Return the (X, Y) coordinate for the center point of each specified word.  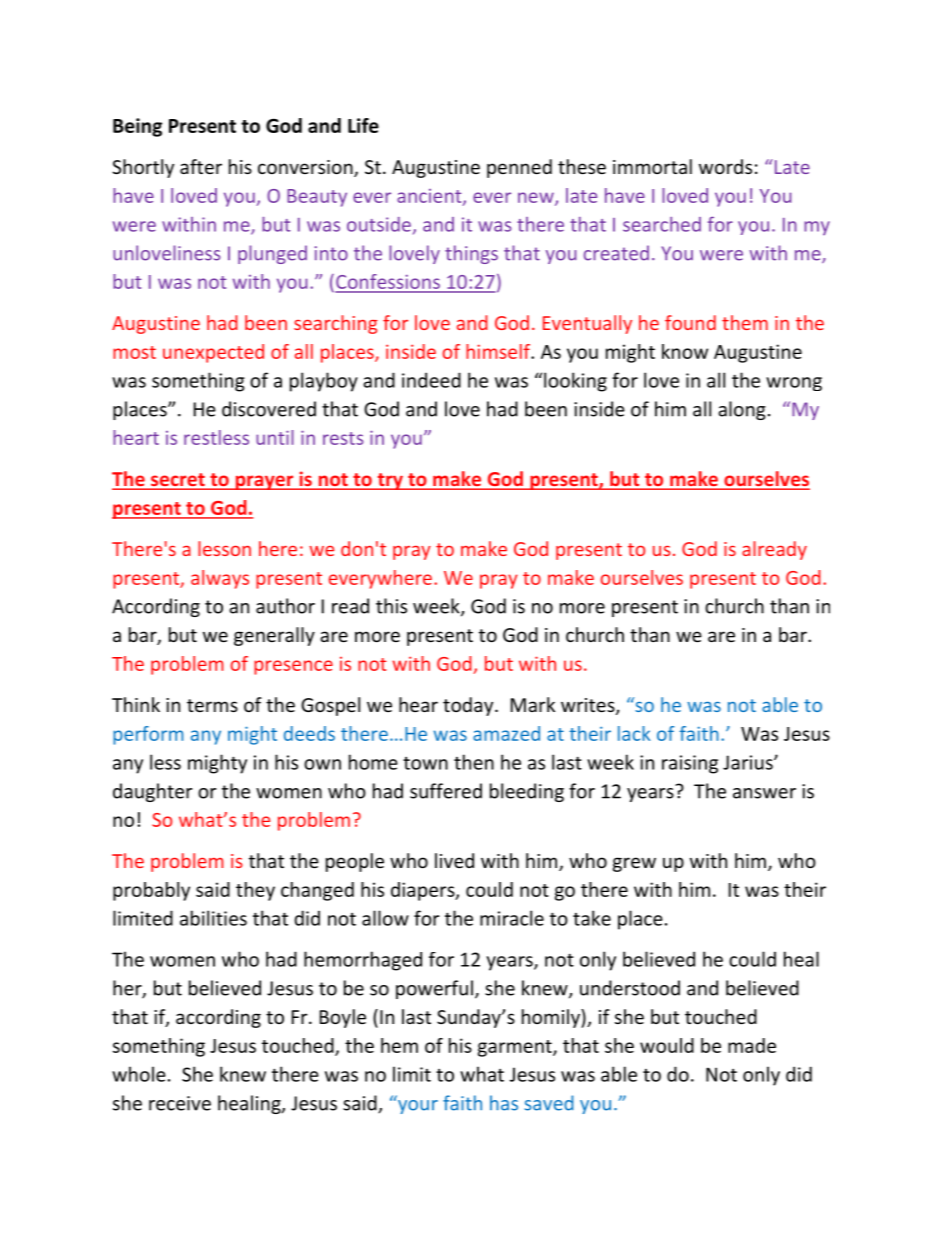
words (725, 166)
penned (519, 168)
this (391, 606)
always (220, 579)
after (201, 166)
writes (589, 706)
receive (180, 1103)
